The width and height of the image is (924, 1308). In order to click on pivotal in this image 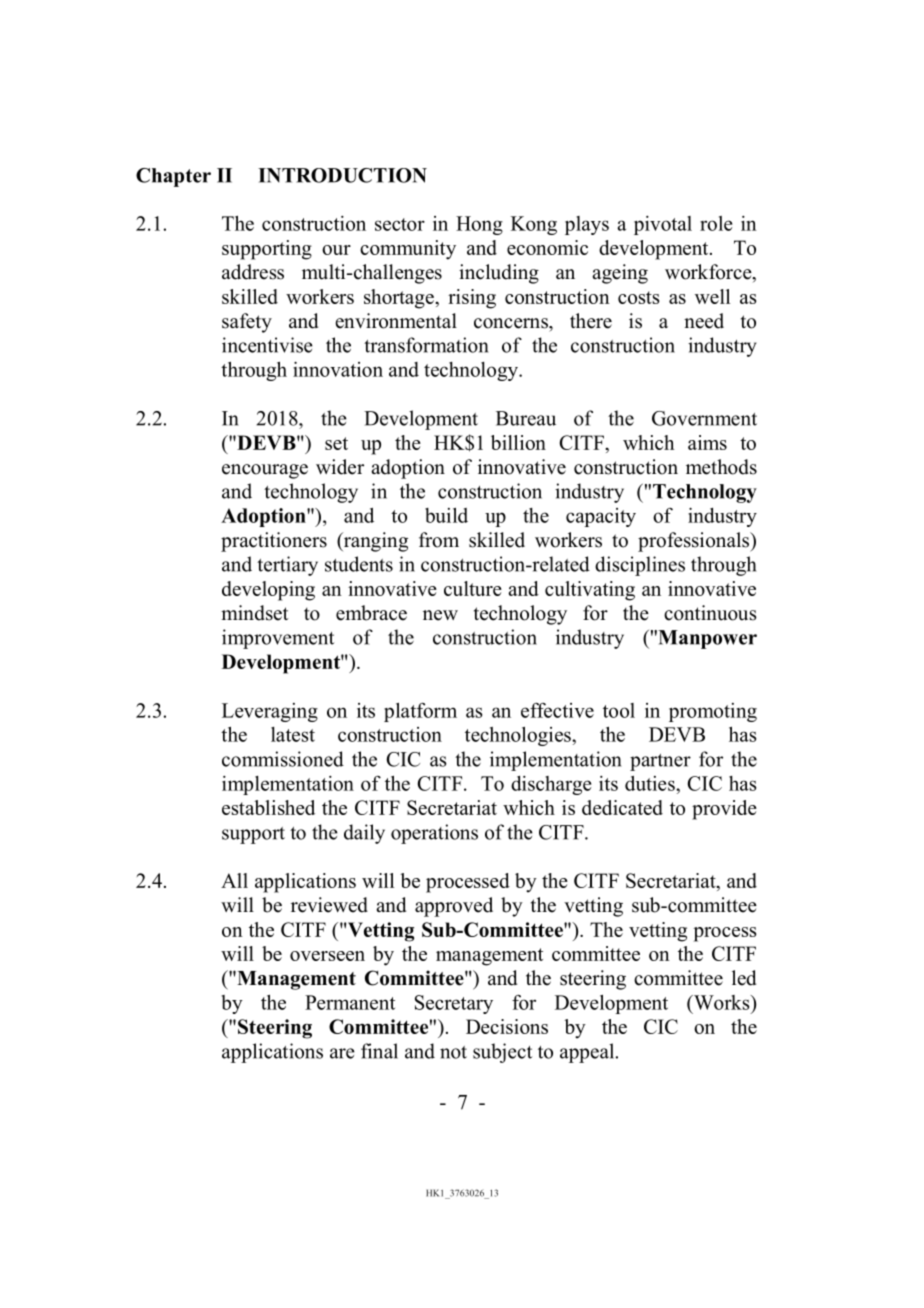, I will do `click(663, 225)`.
